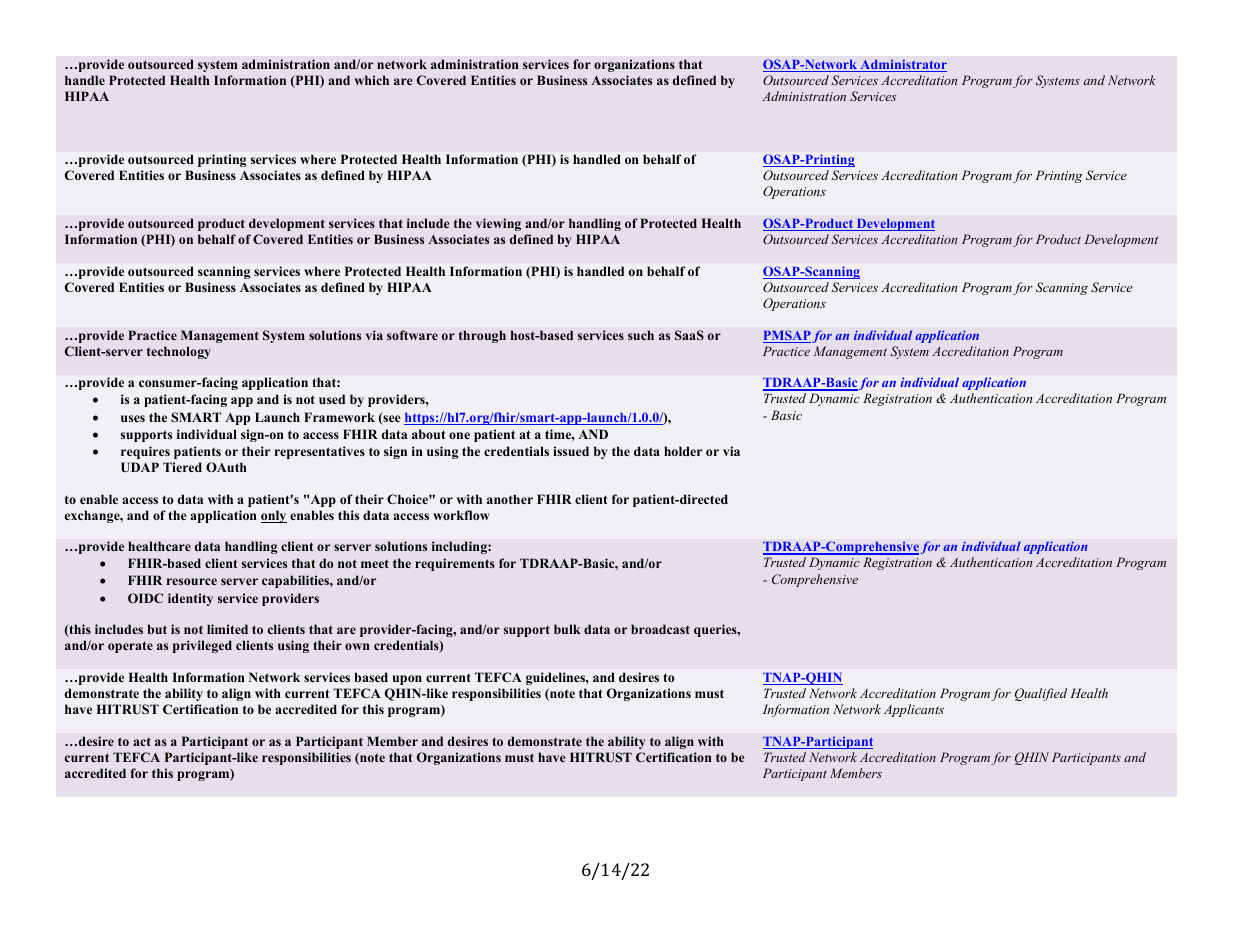 The width and height of the screenshot is (1233, 952). What do you see at coordinates (641, 335) in the screenshot?
I see `such` at bounding box center [641, 335].
